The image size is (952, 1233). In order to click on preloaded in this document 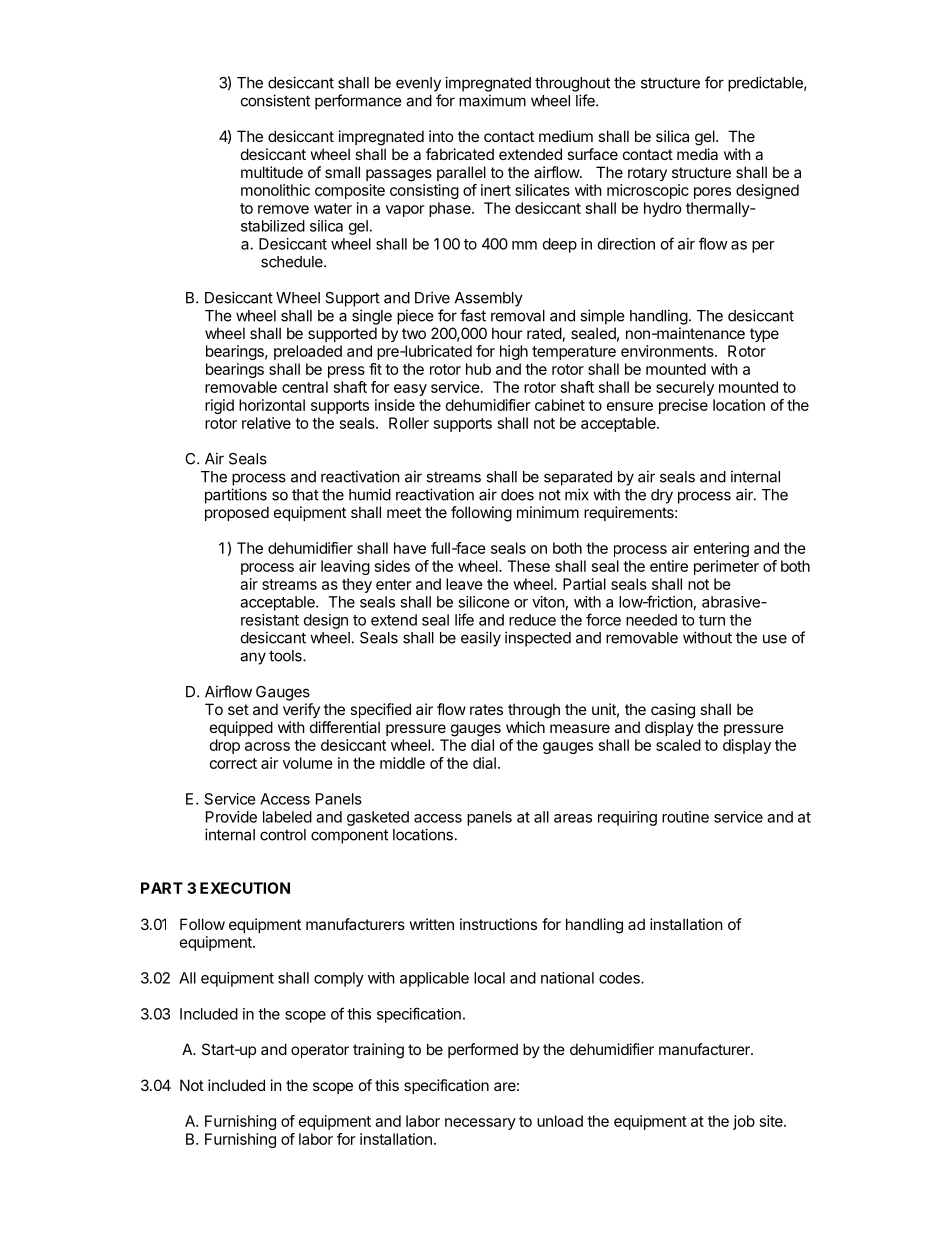, I will do `click(308, 352)`.
